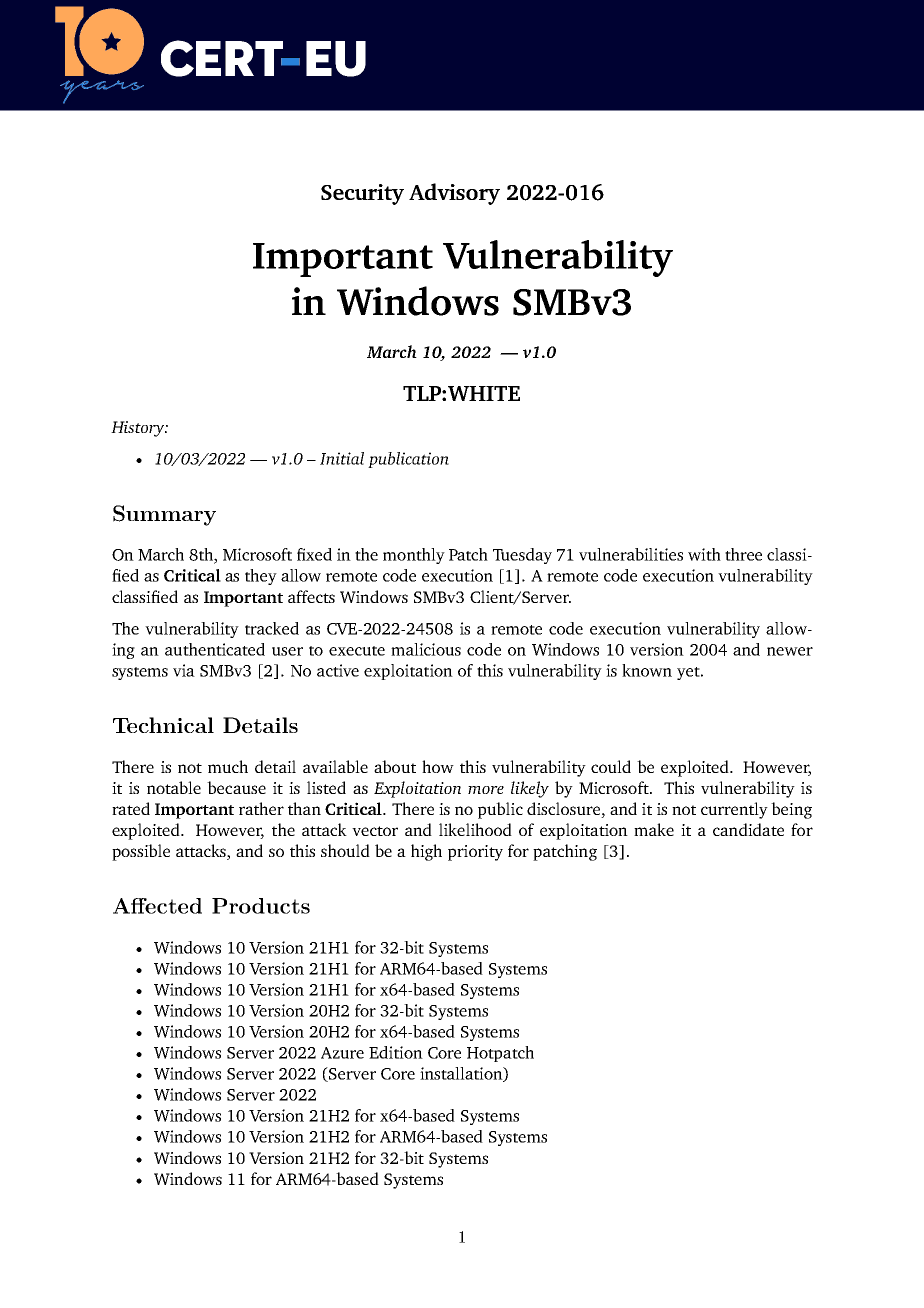 The height and width of the screenshot is (1308, 924). I want to click on authenticated, so click(215, 649).
